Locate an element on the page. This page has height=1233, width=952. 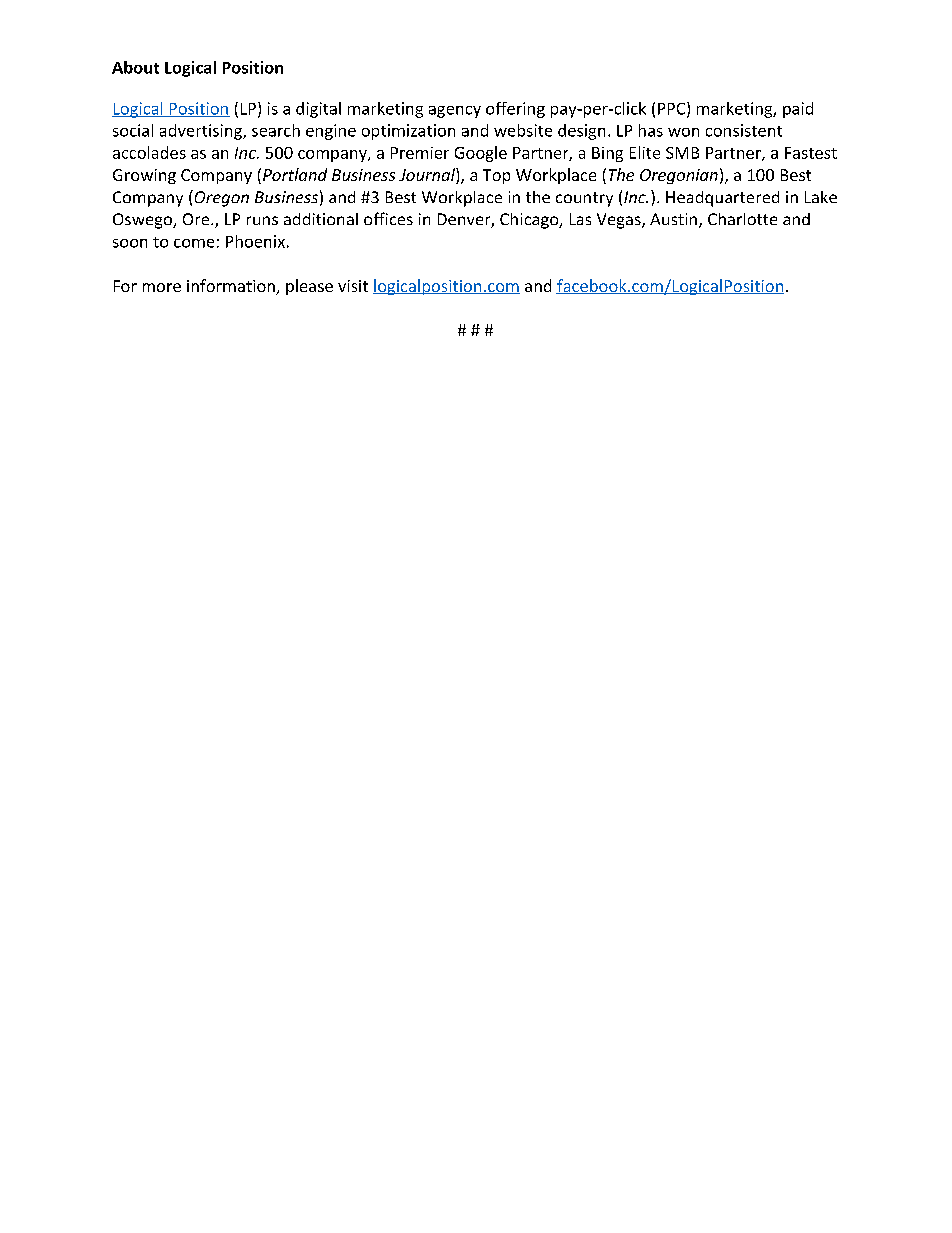
information is located at coordinates (232, 287).
